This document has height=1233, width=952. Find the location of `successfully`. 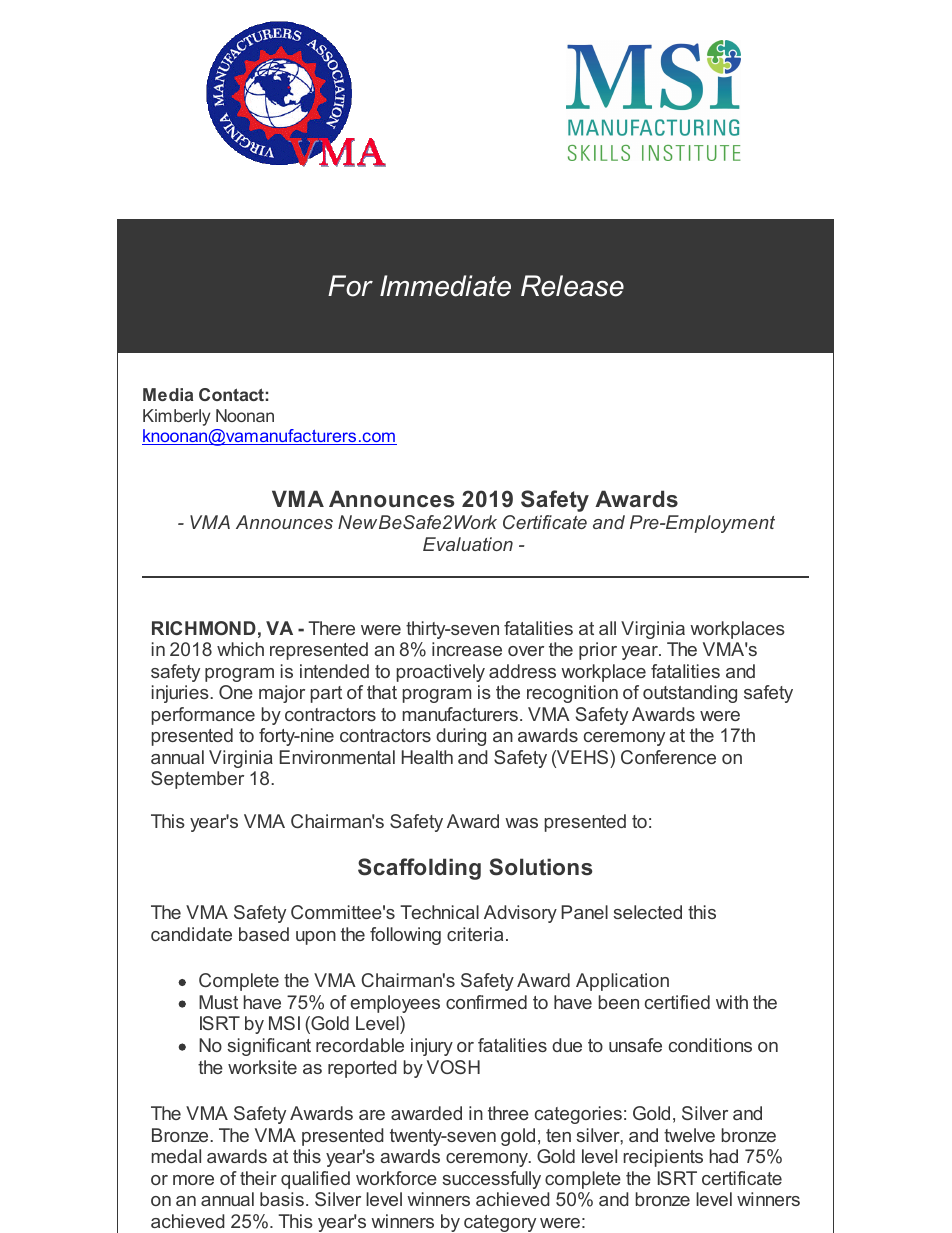

successfully is located at coordinates (491, 1180).
